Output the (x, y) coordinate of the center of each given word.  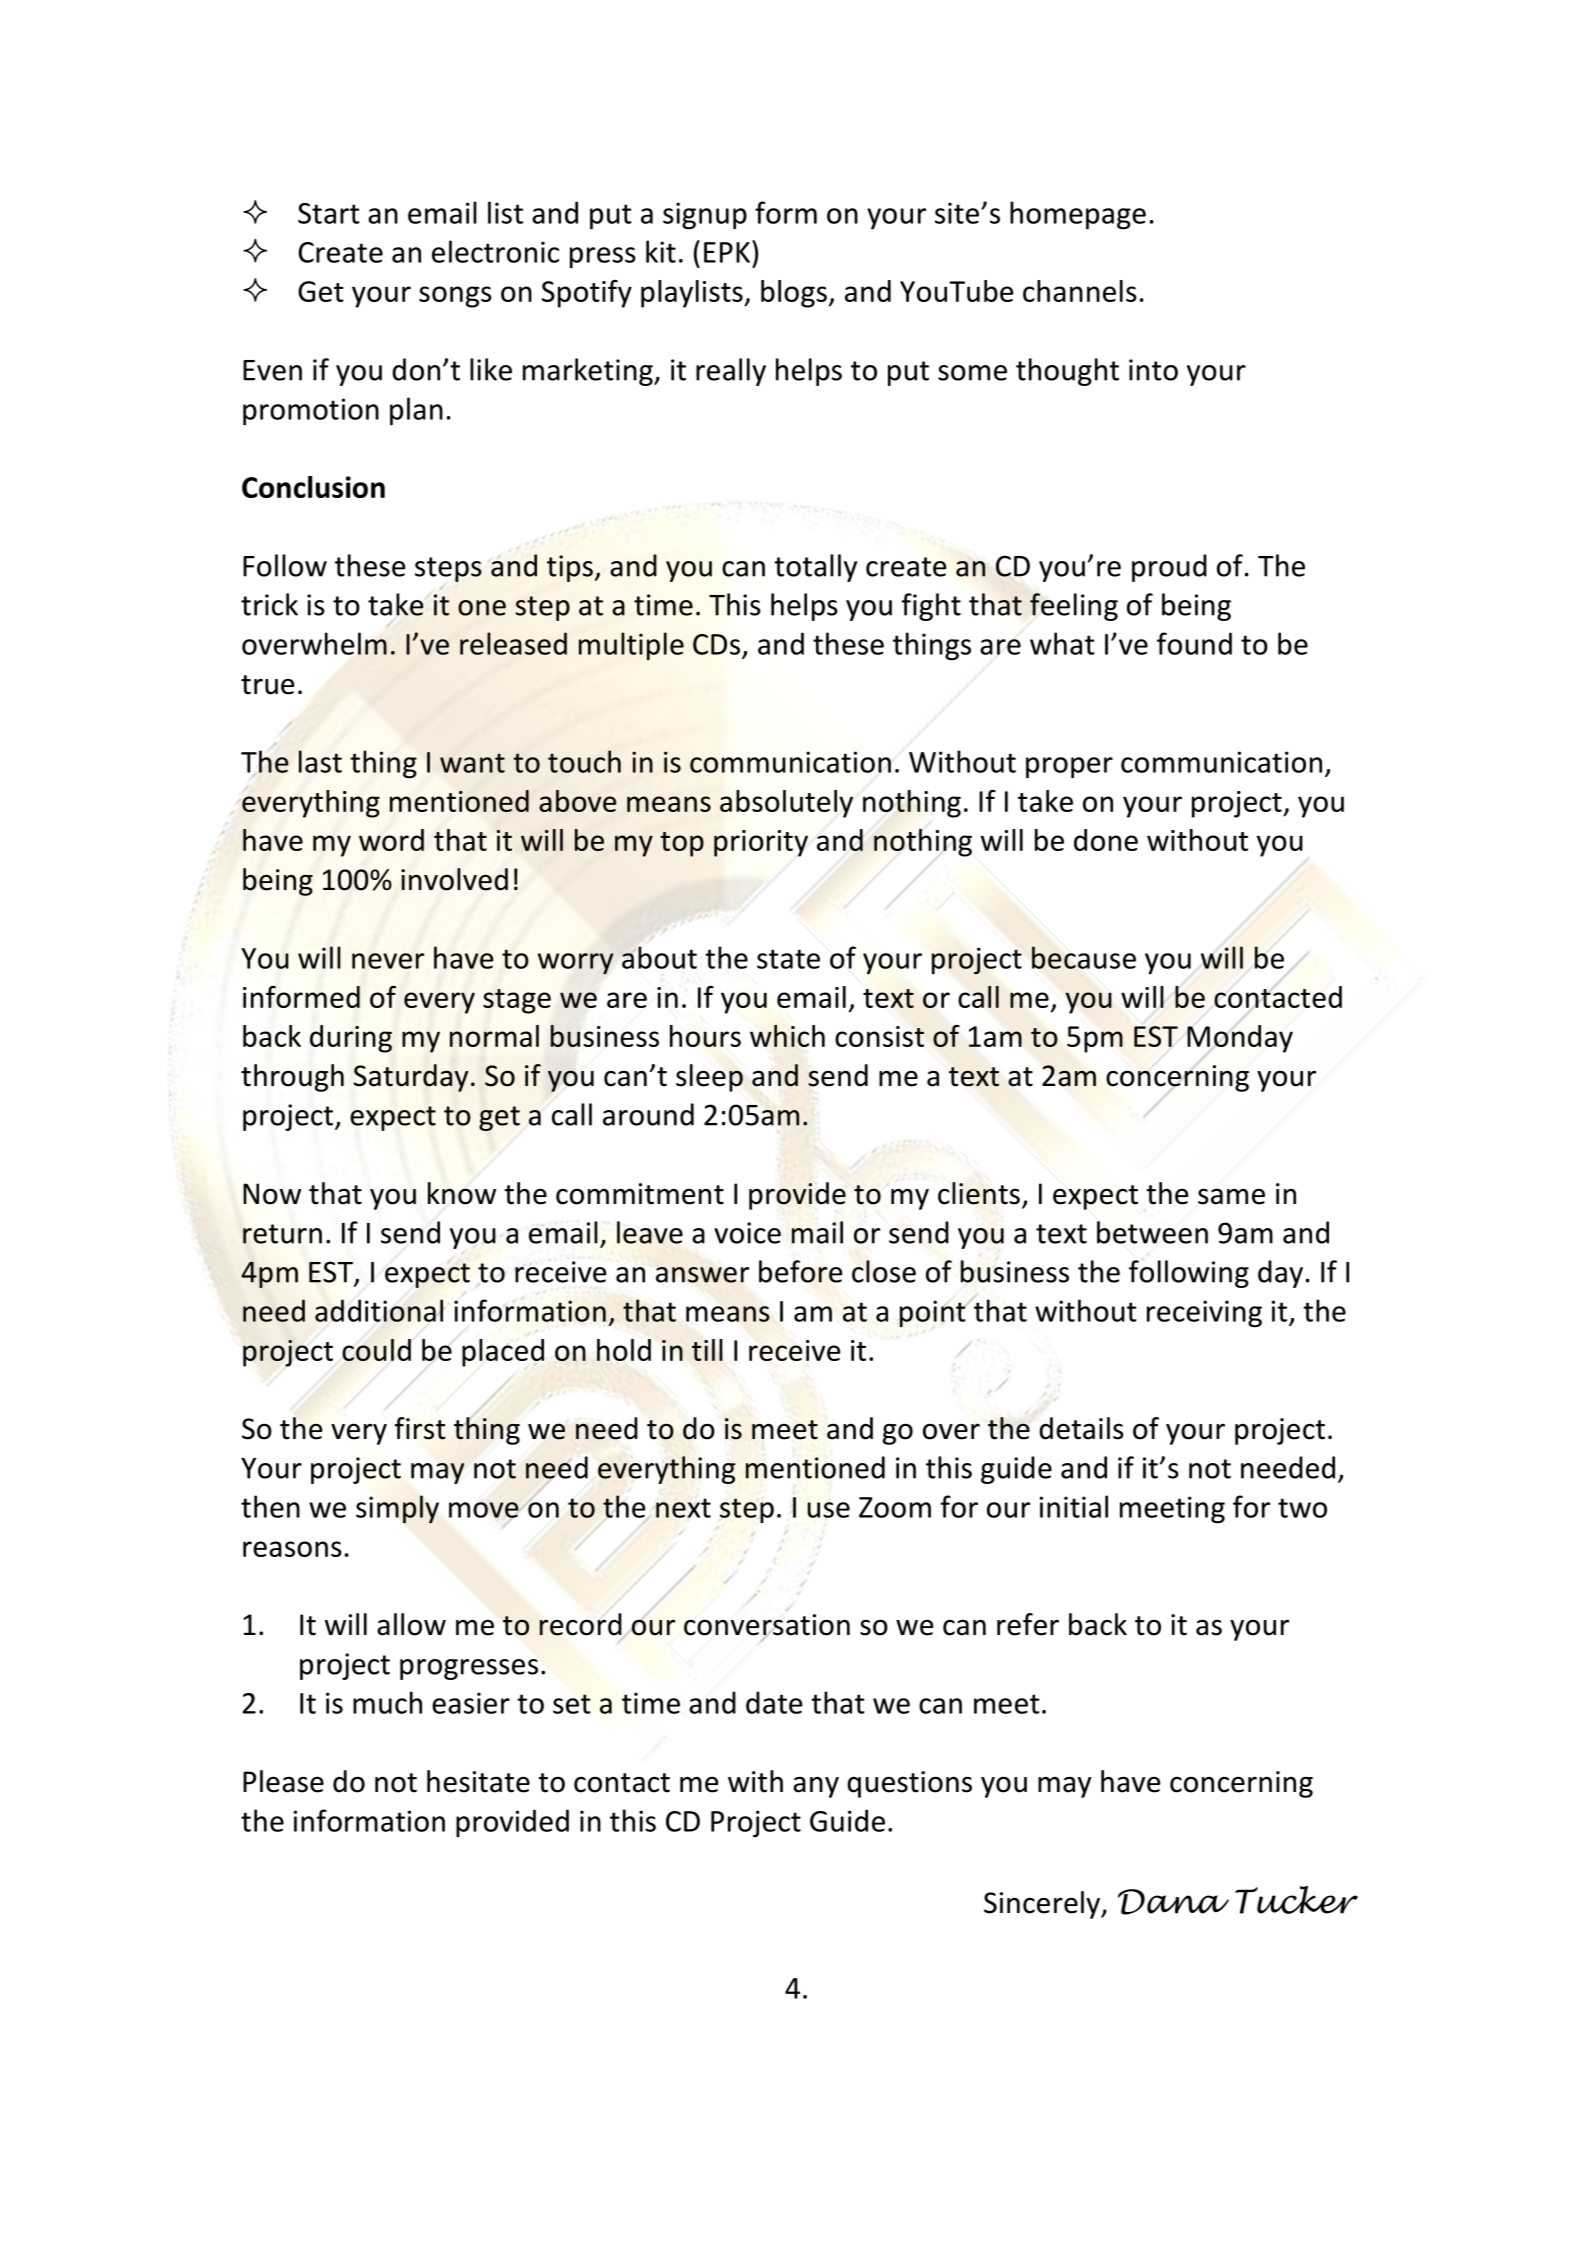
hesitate (478, 1781)
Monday (1240, 1039)
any (816, 1787)
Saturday (411, 1078)
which (787, 1036)
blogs (794, 294)
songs (455, 297)
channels (1080, 291)
